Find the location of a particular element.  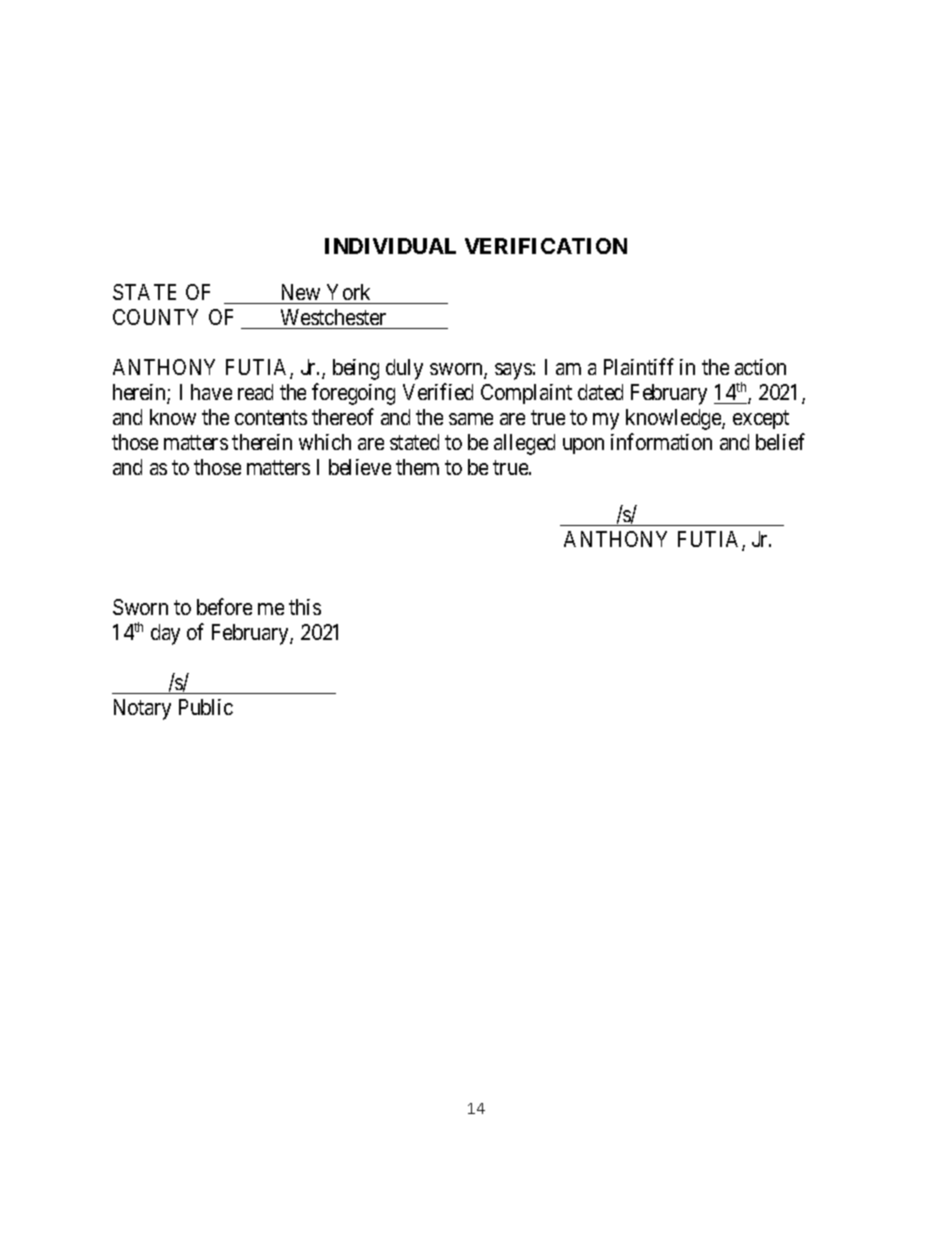

except is located at coordinates (761, 420).
